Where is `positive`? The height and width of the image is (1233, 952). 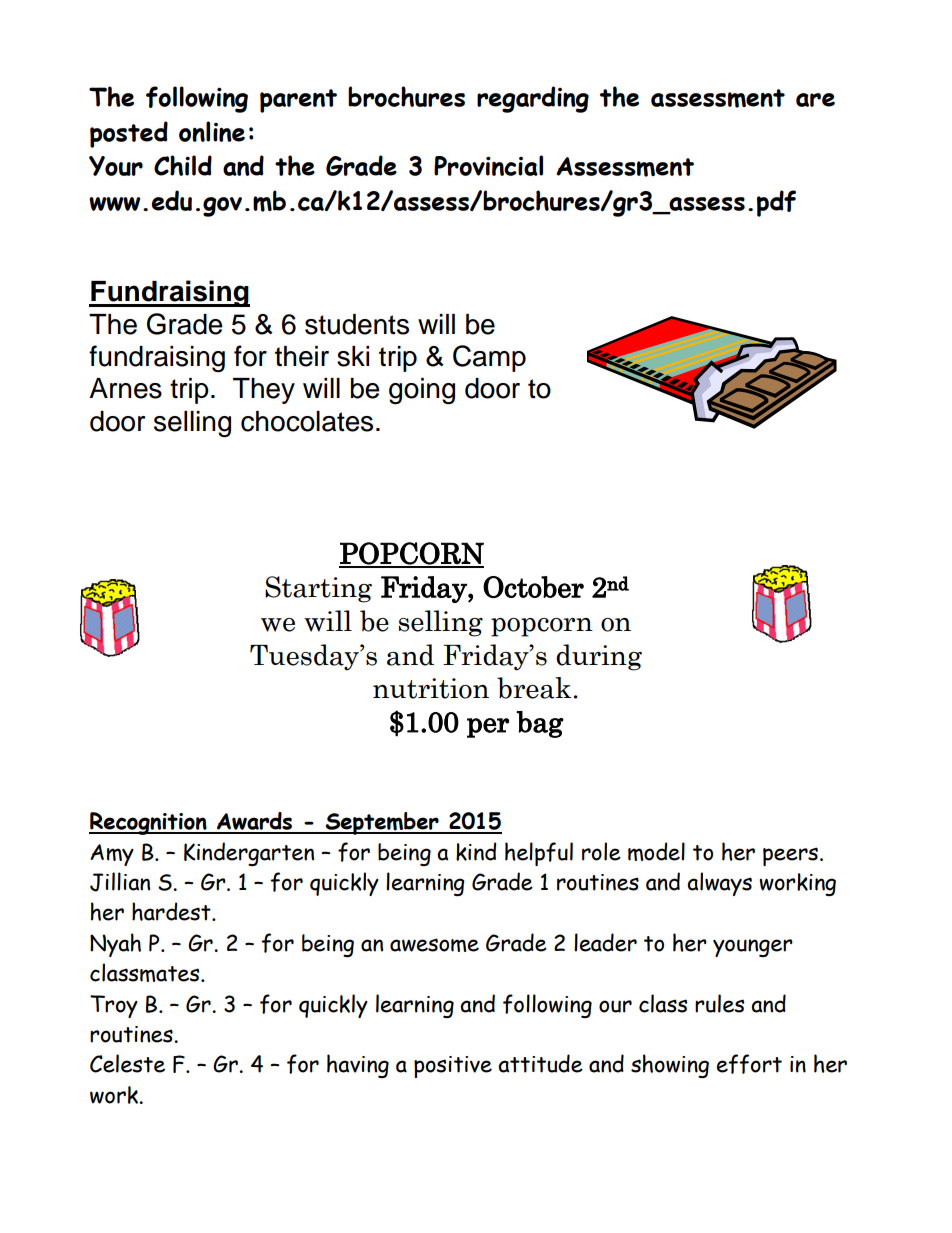 positive is located at coordinates (453, 1067).
